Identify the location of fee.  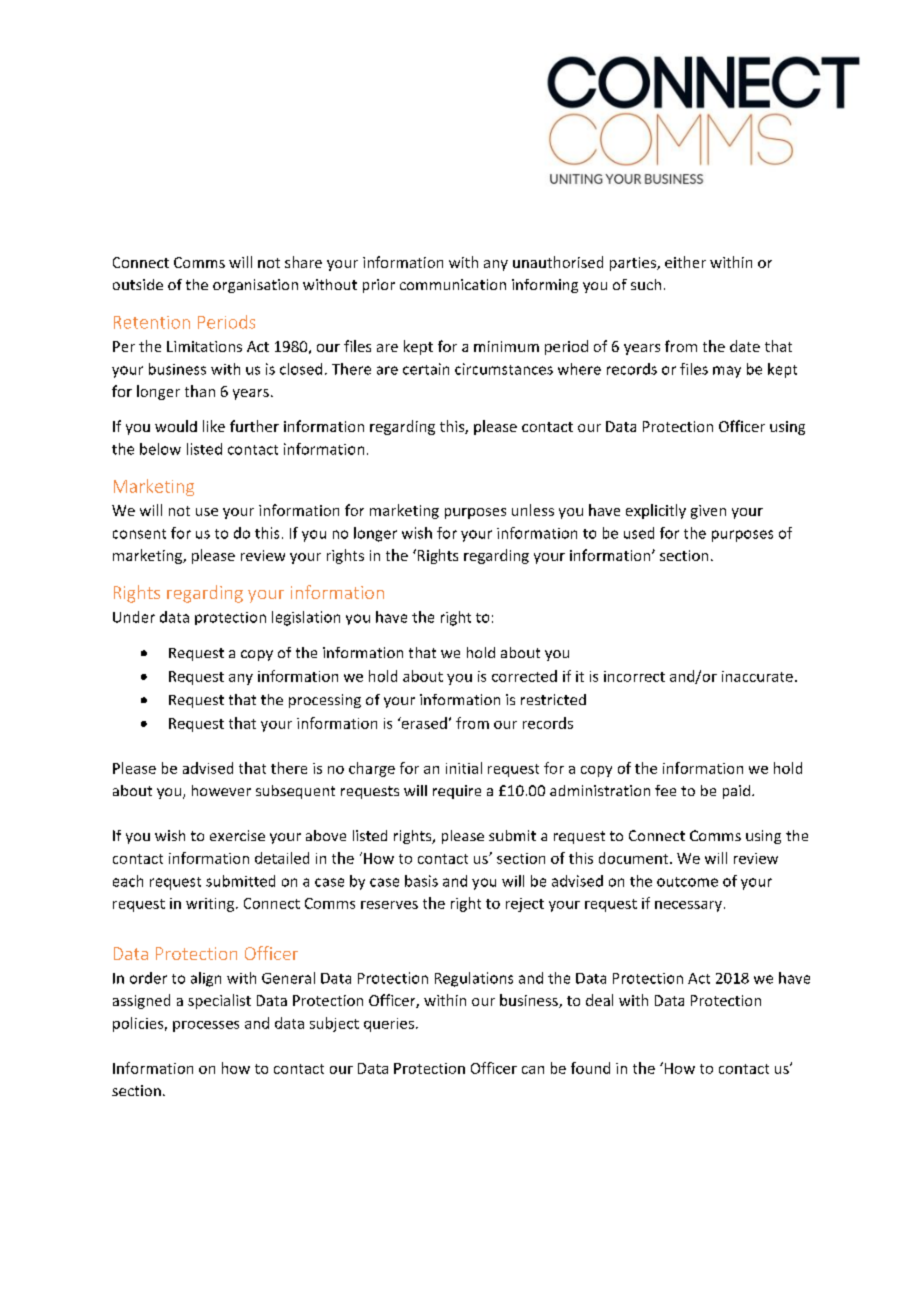
(665, 790).
